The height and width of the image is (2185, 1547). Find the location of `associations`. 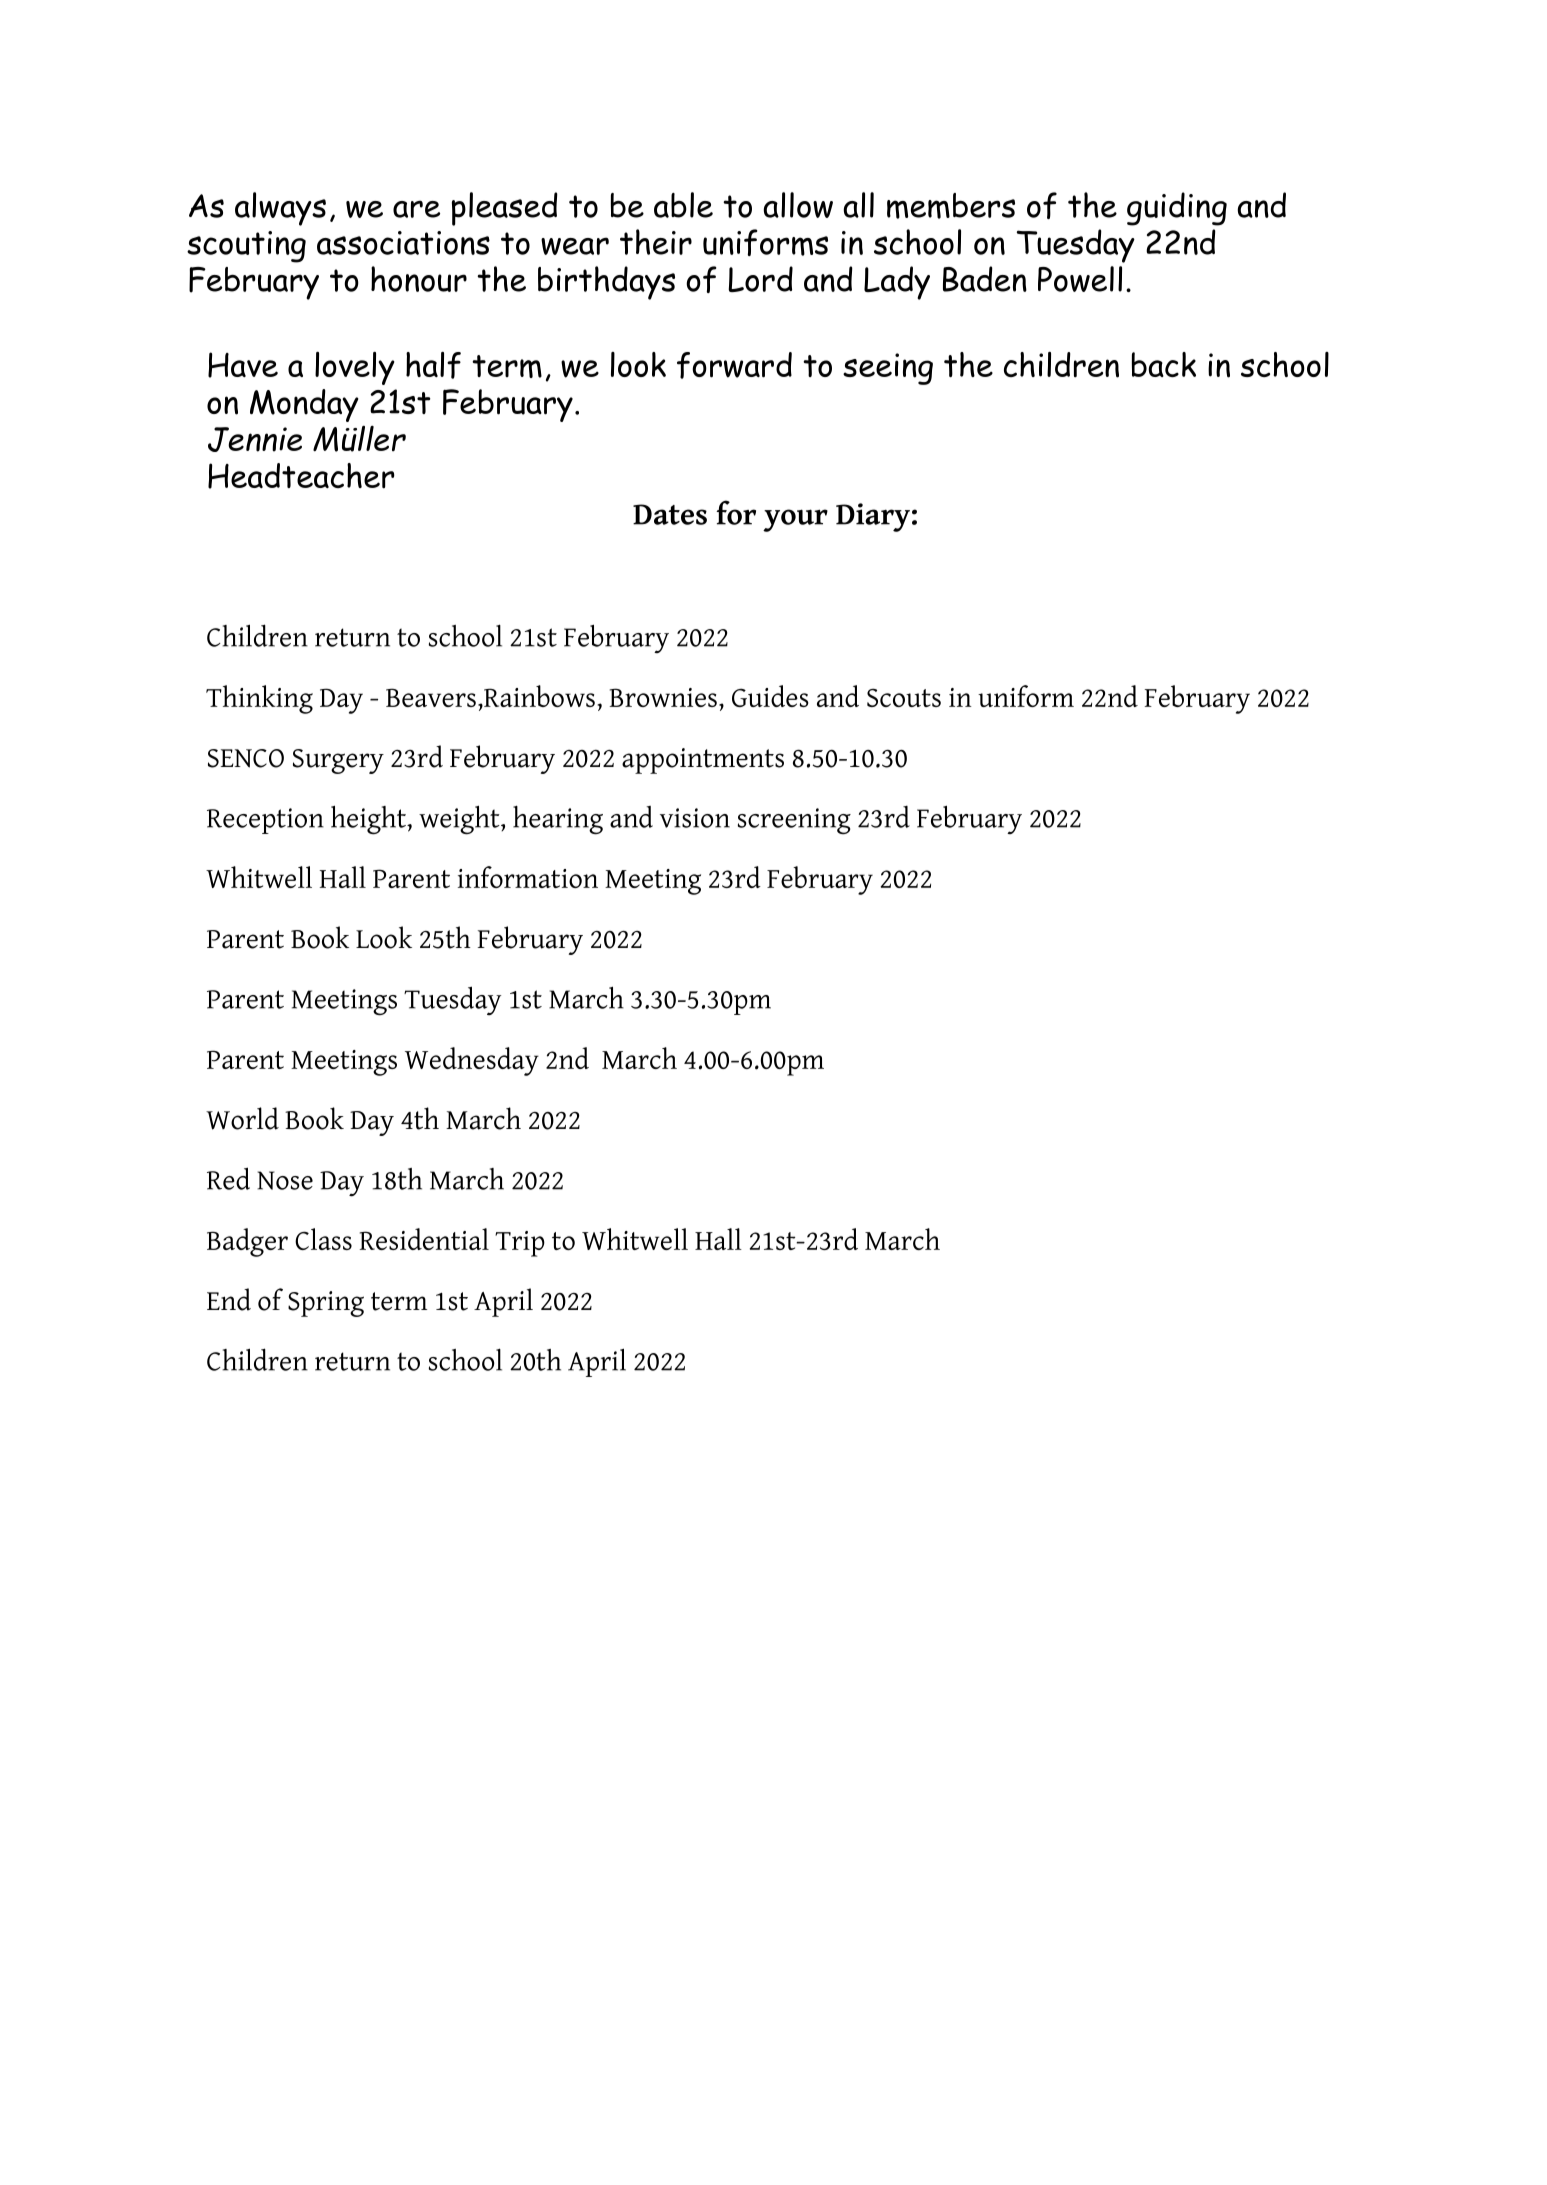

associations is located at coordinates (403, 243).
